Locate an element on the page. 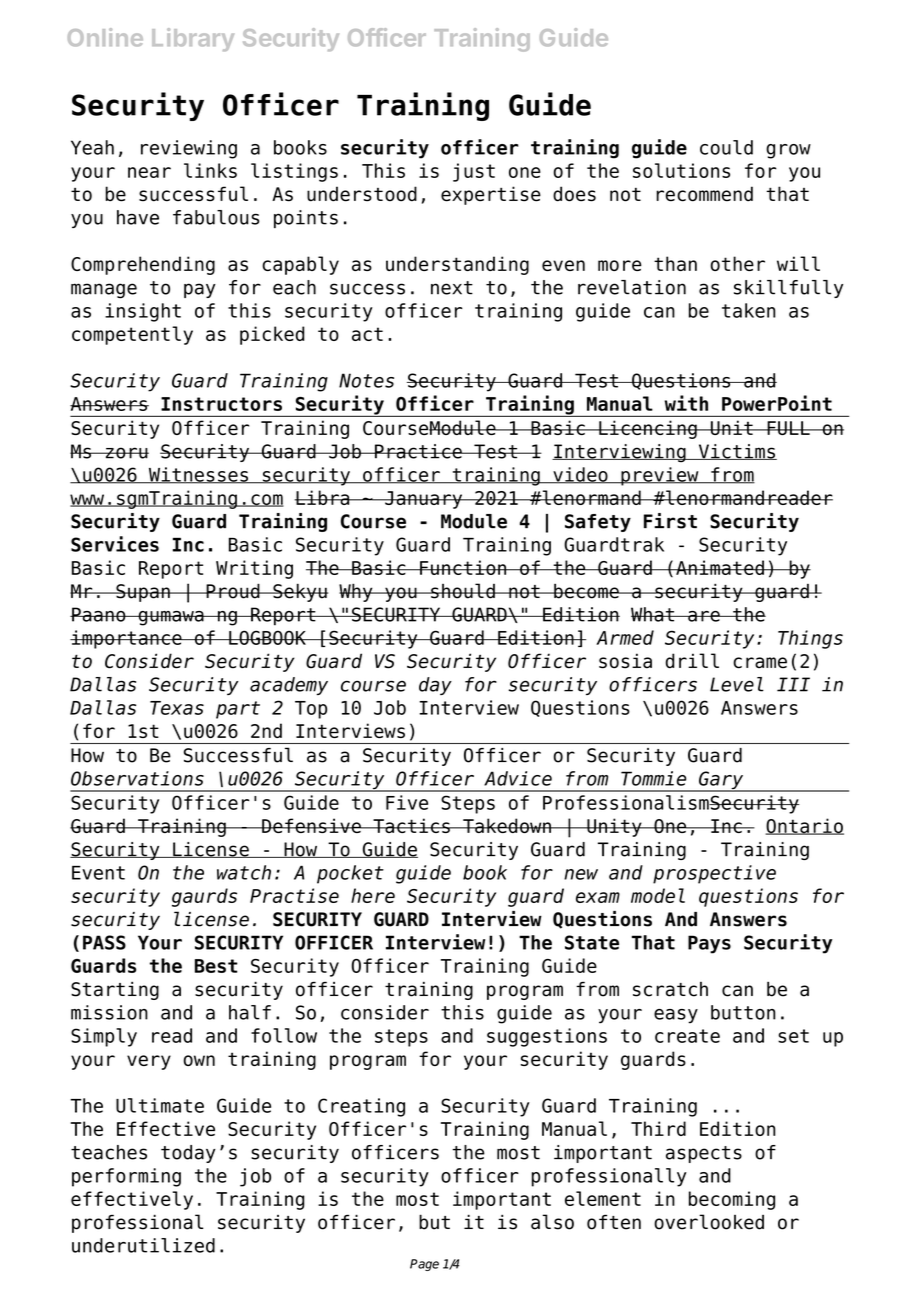 The image size is (924, 1308). underutilized is located at coordinates (143, 1245).
